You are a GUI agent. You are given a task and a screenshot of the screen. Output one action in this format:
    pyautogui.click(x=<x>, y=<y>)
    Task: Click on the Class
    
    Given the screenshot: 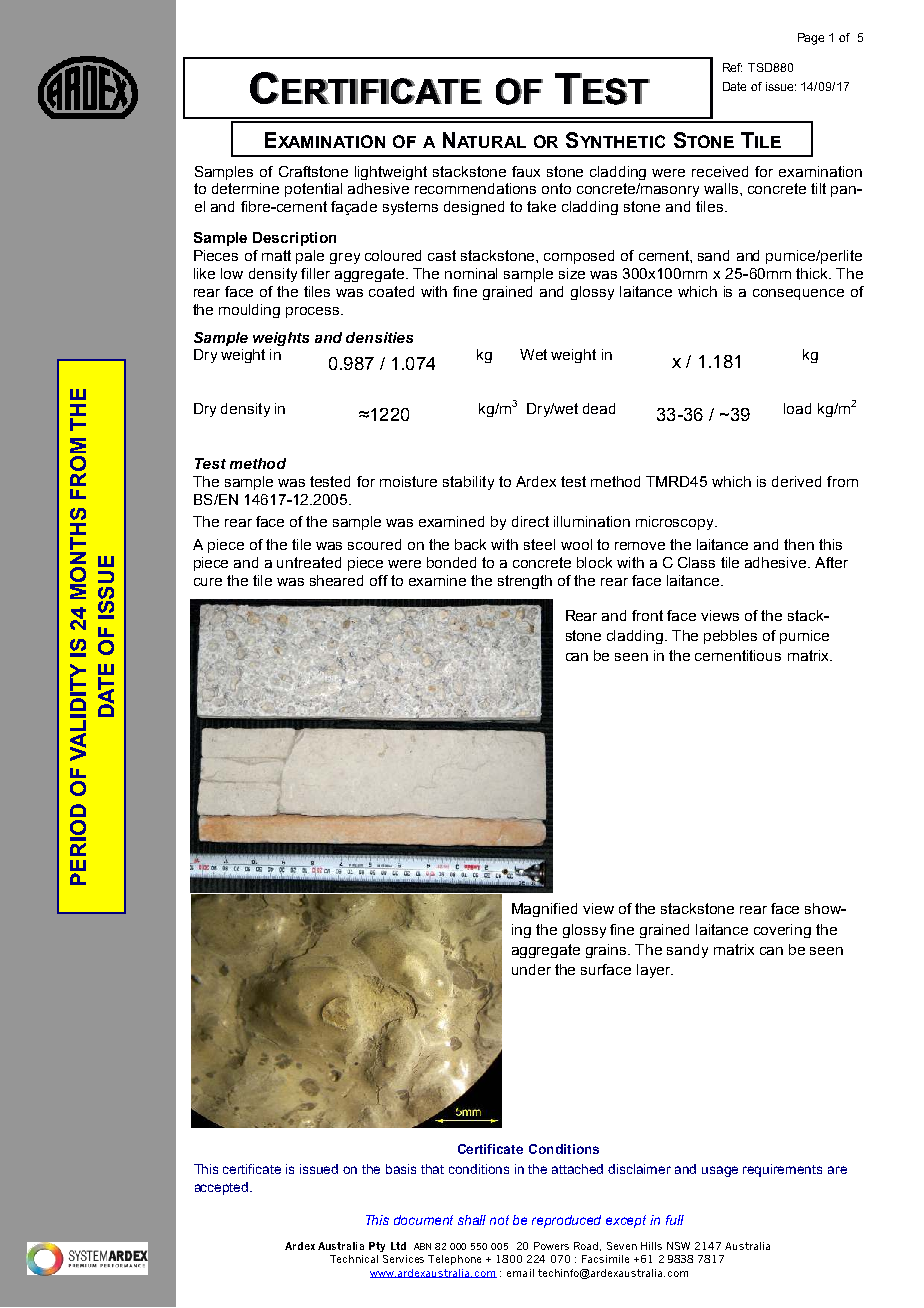 What is the action you would take?
    pyautogui.click(x=696, y=562)
